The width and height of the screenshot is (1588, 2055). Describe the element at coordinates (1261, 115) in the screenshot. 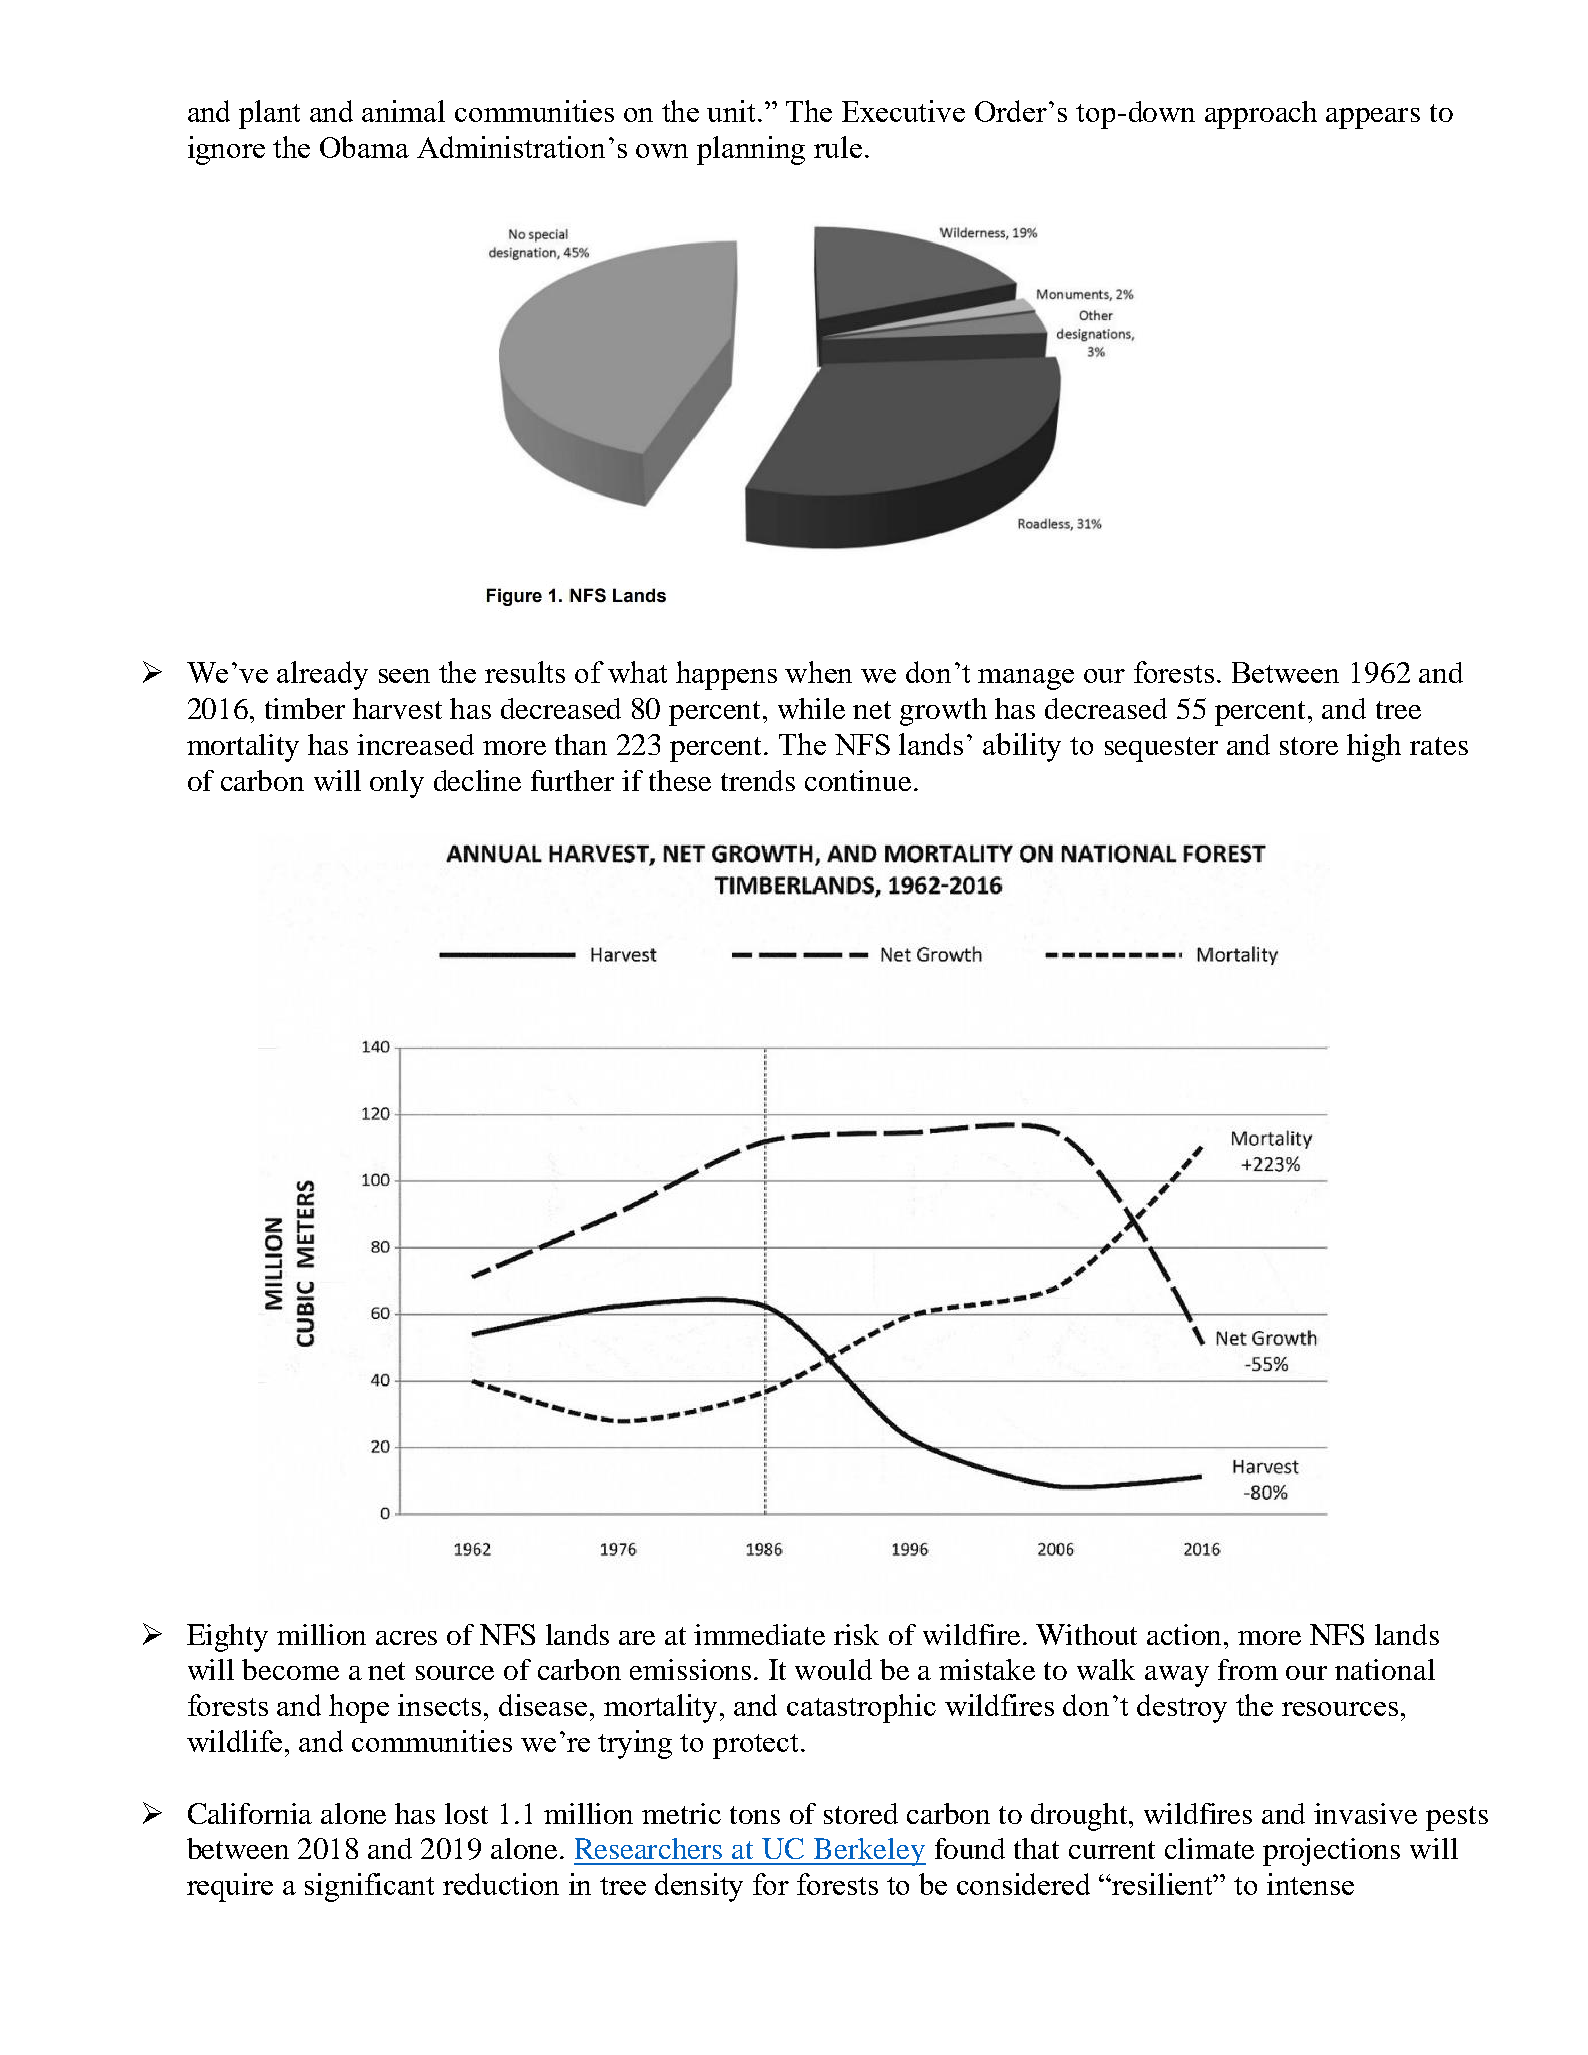

I see `approach` at that location.
